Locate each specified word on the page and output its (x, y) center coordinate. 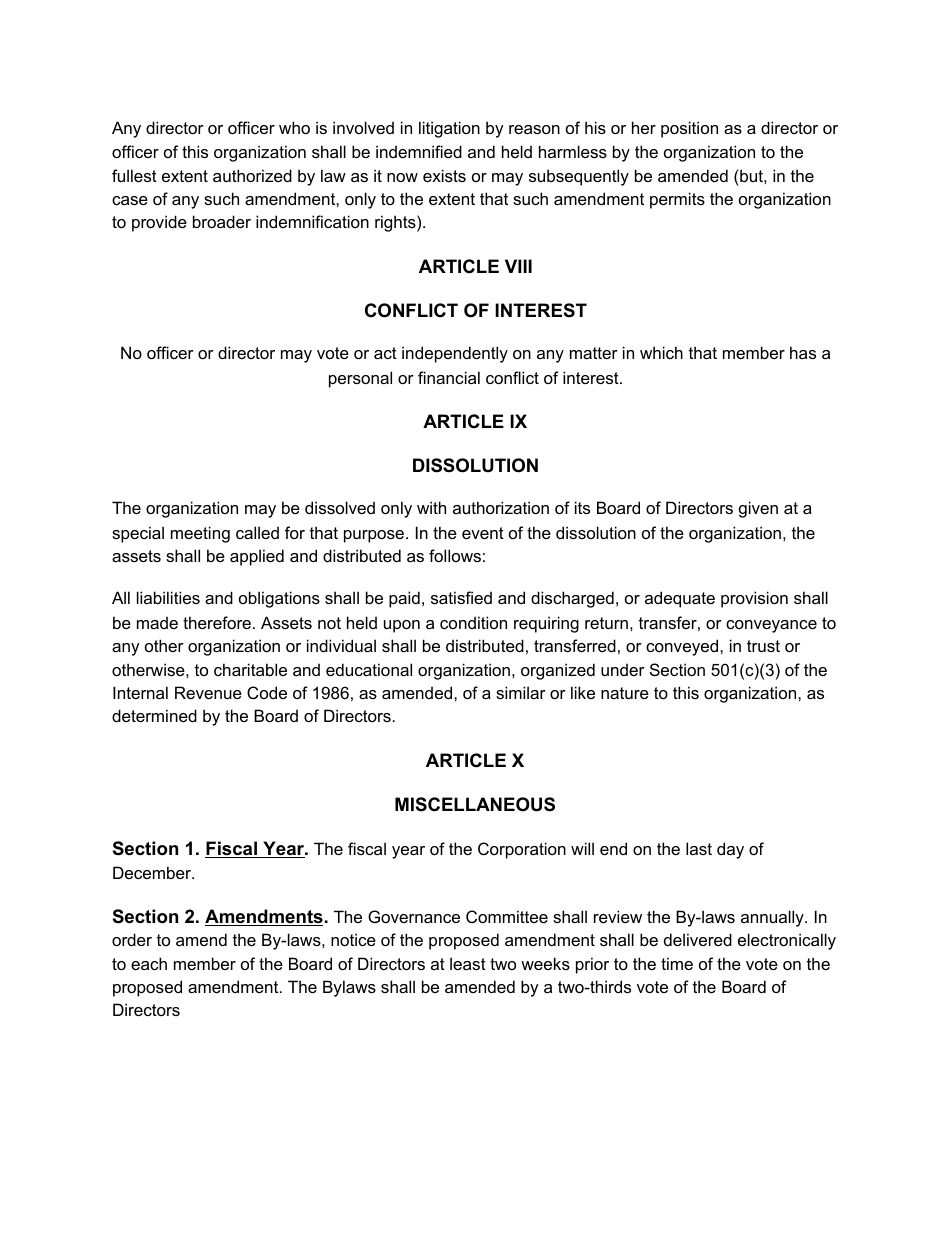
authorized (252, 175)
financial (449, 377)
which (661, 352)
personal (360, 379)
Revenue (208, 692)
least (468, 963)
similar (521, 692)
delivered (698, 939)
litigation (449, 129)
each (149, 963)
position (689, 129)
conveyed (683, 647)
